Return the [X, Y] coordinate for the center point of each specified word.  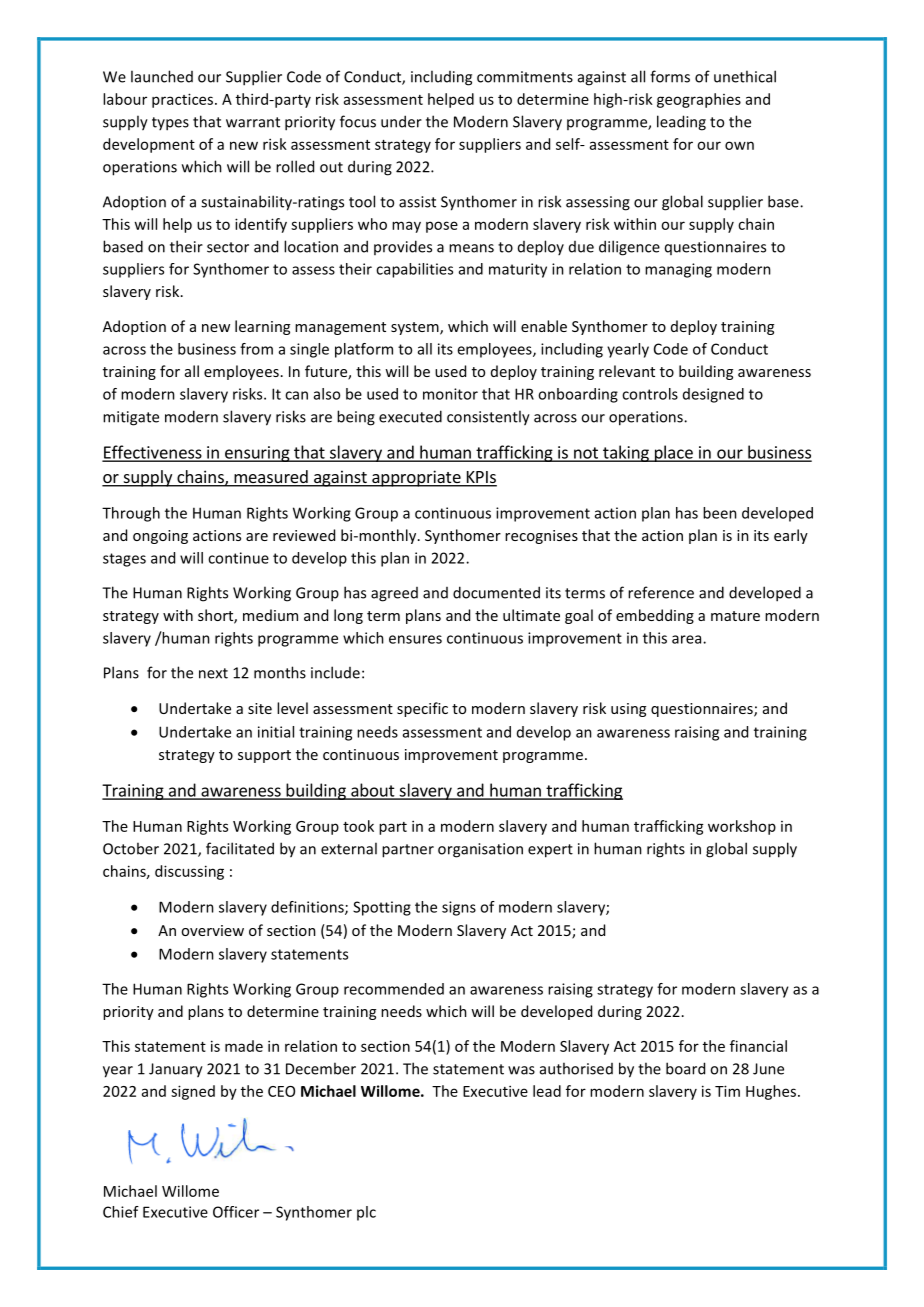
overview [212, 930]
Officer [236, 1212]
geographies [699, 100]
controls [650, 394]
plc [366, 1213]
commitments [525, 77]
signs [459, 908]
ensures [415, 639]
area [688, 639]
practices [184, 100]
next [213, 673]
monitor [450, 394]
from [256, 349]
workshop [742, 827]
